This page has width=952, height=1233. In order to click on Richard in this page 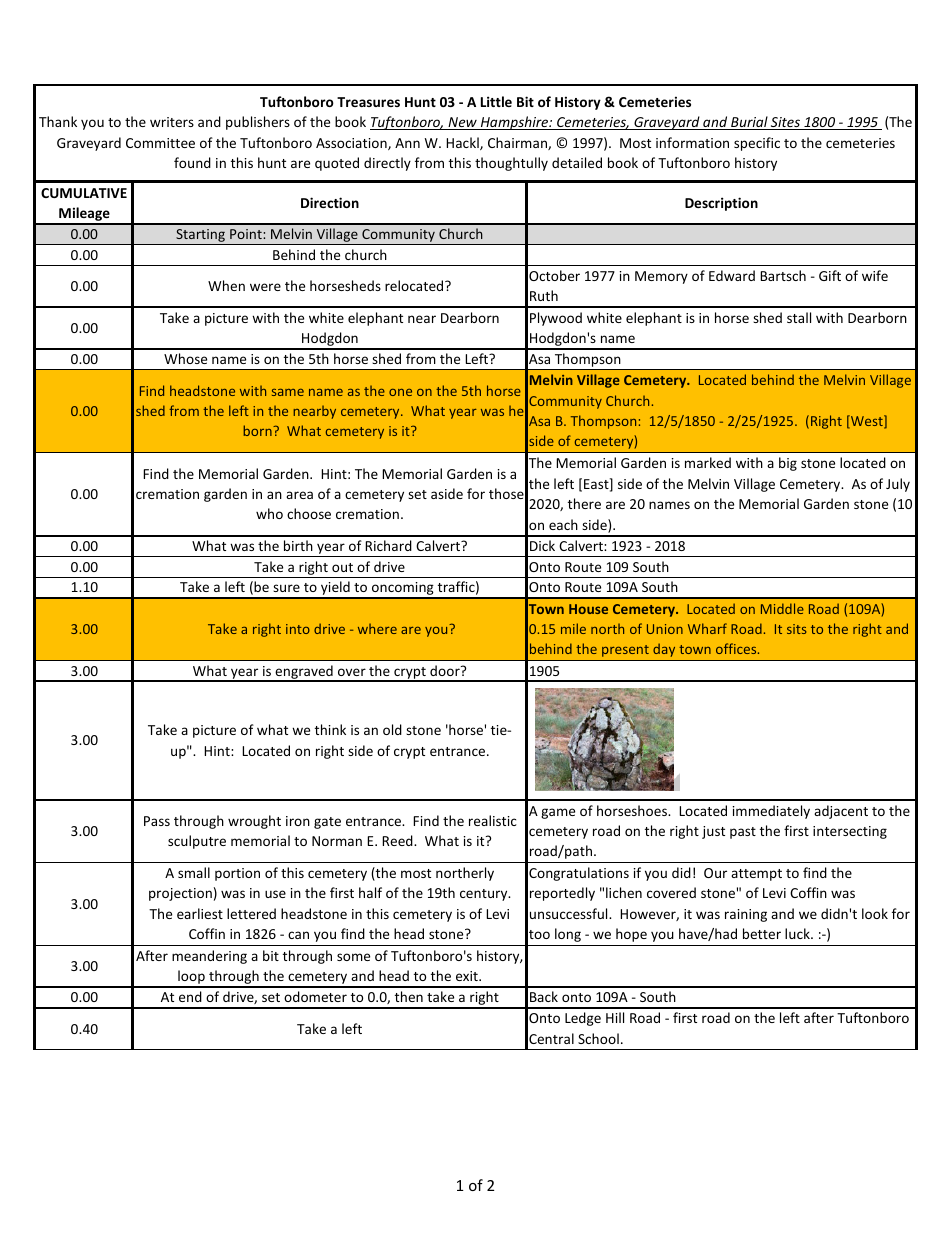, I will do `click(388, 545)`.
